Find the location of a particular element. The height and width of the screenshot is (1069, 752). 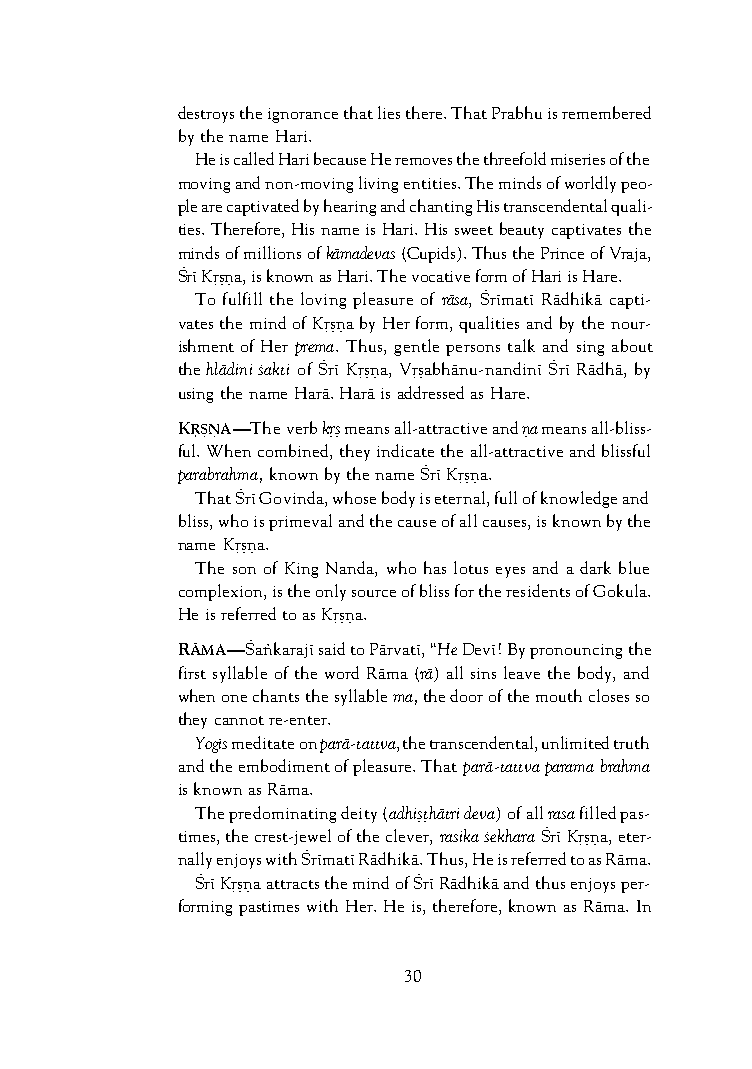

unlimited is located at coordinates (575, 742).
